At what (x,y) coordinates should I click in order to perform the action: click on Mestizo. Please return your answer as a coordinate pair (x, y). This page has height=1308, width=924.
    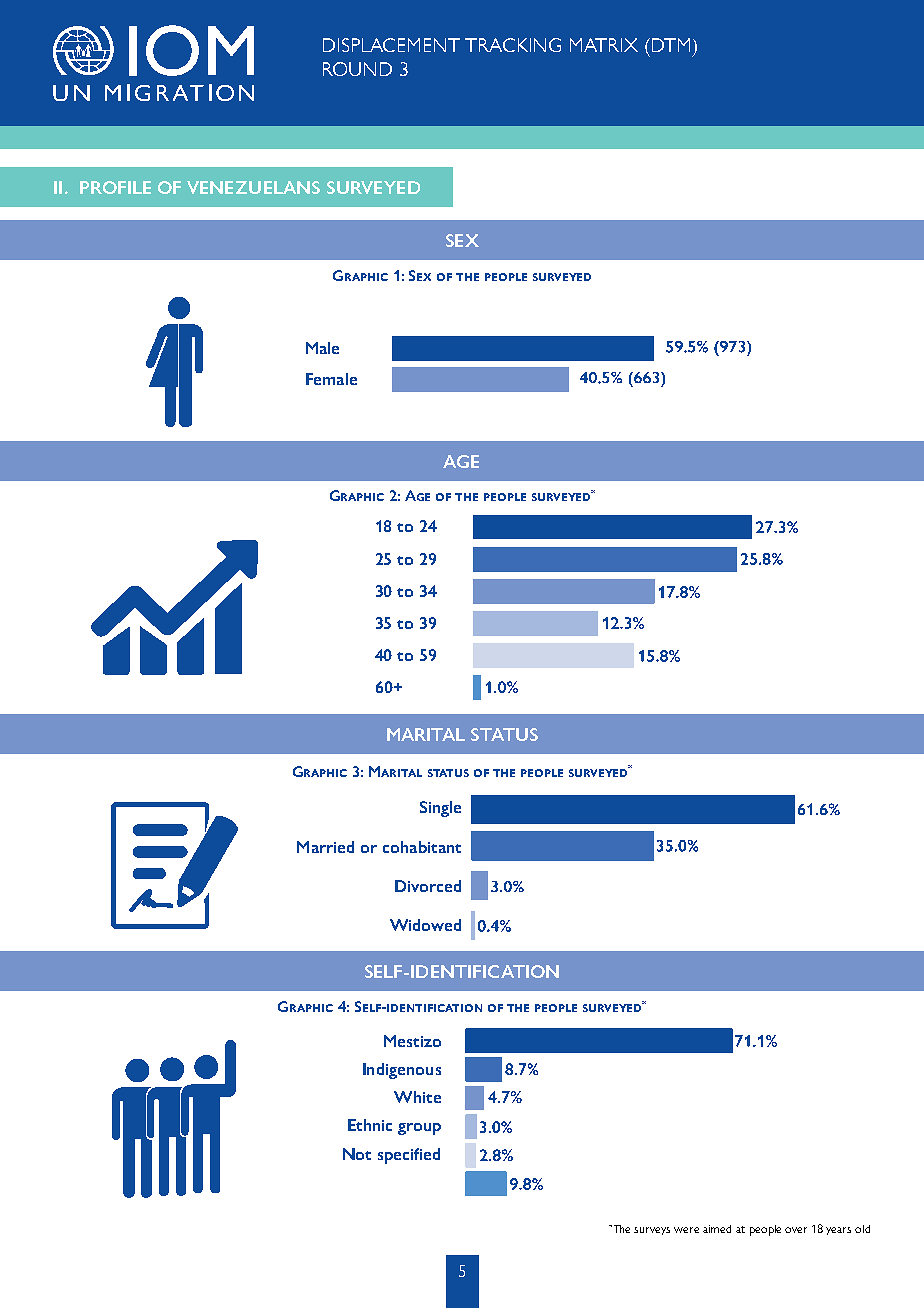
    Looking at the image, I should click on (412, 1041).
